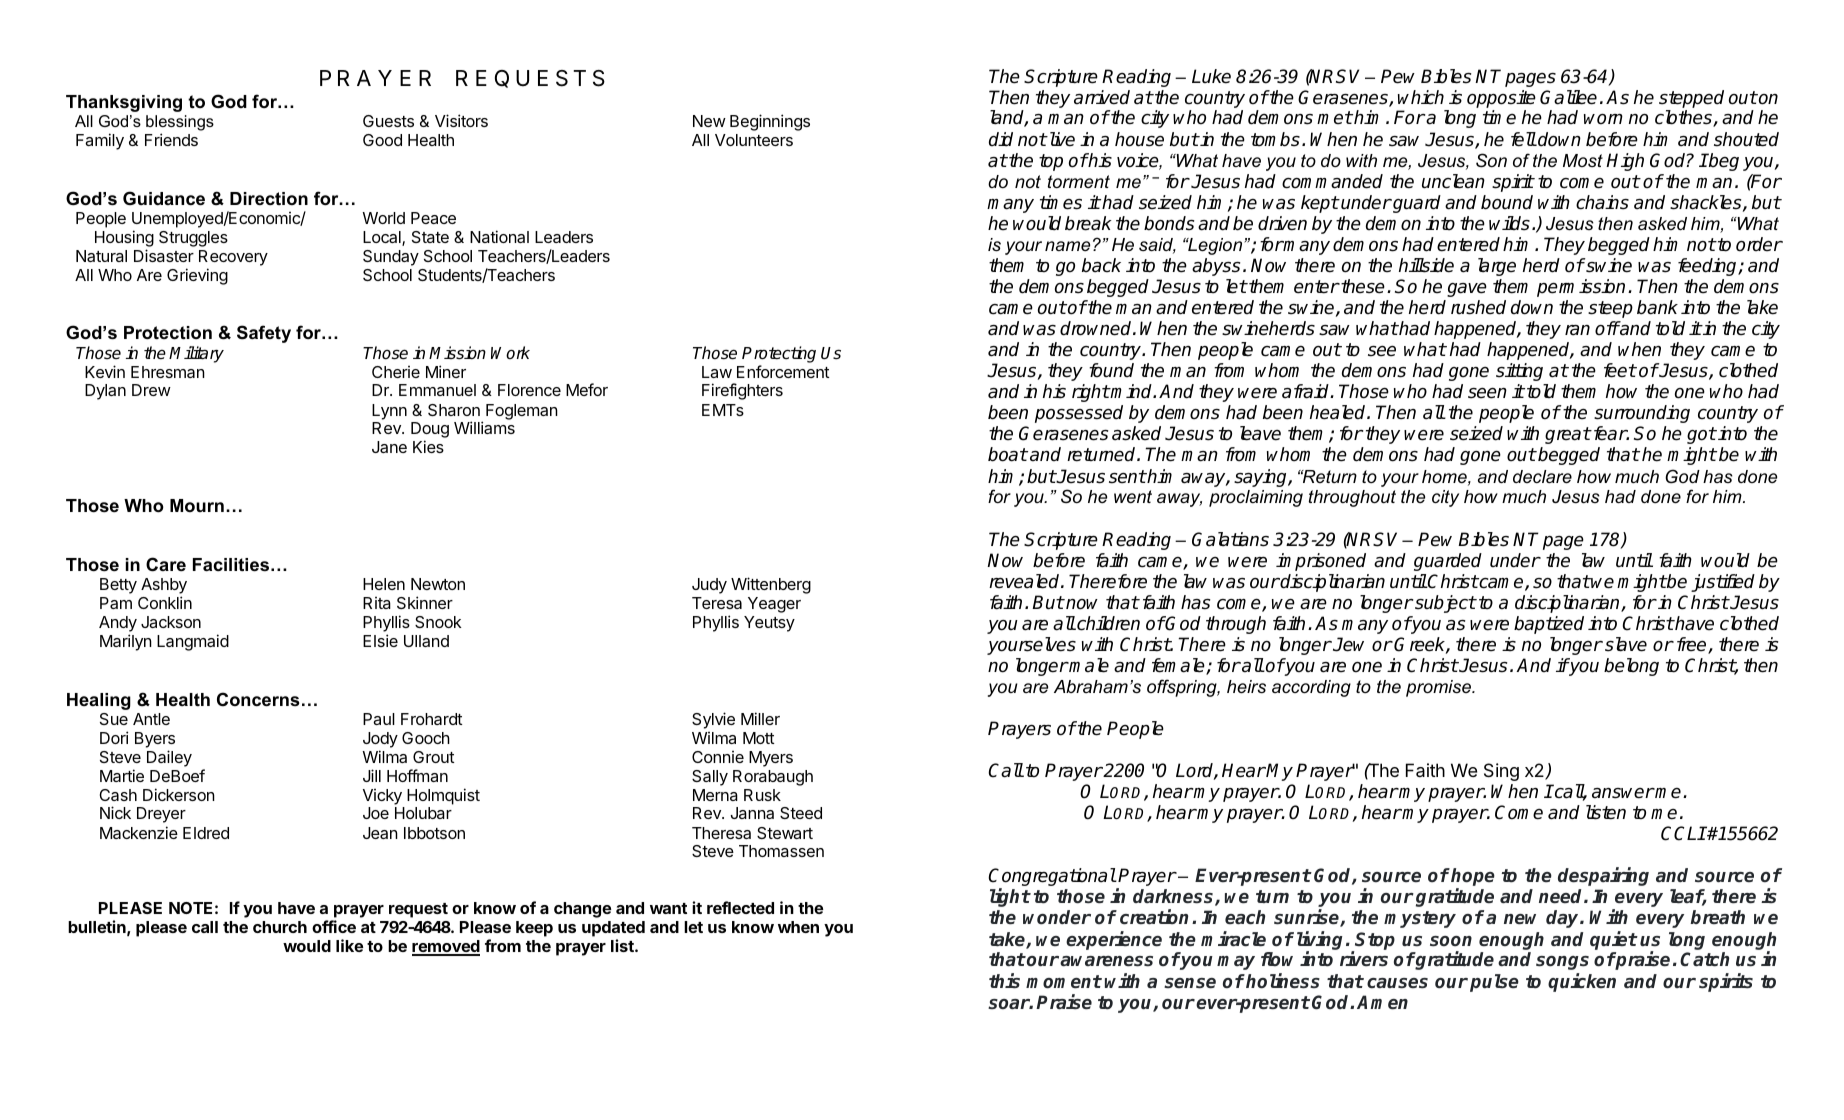  I want to click on Galilee, so click(1568, 97).
